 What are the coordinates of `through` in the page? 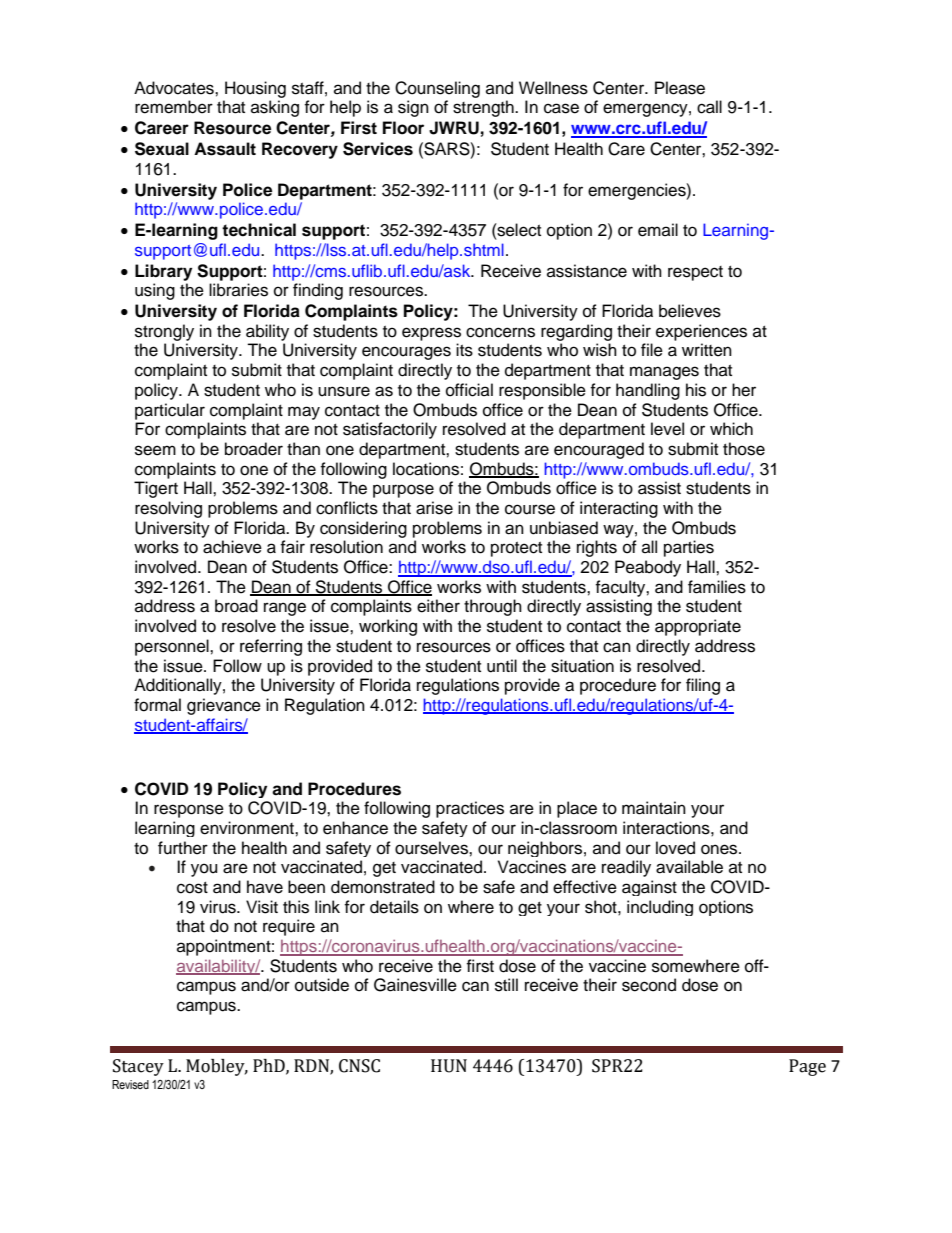 It's located at (493, 607).
